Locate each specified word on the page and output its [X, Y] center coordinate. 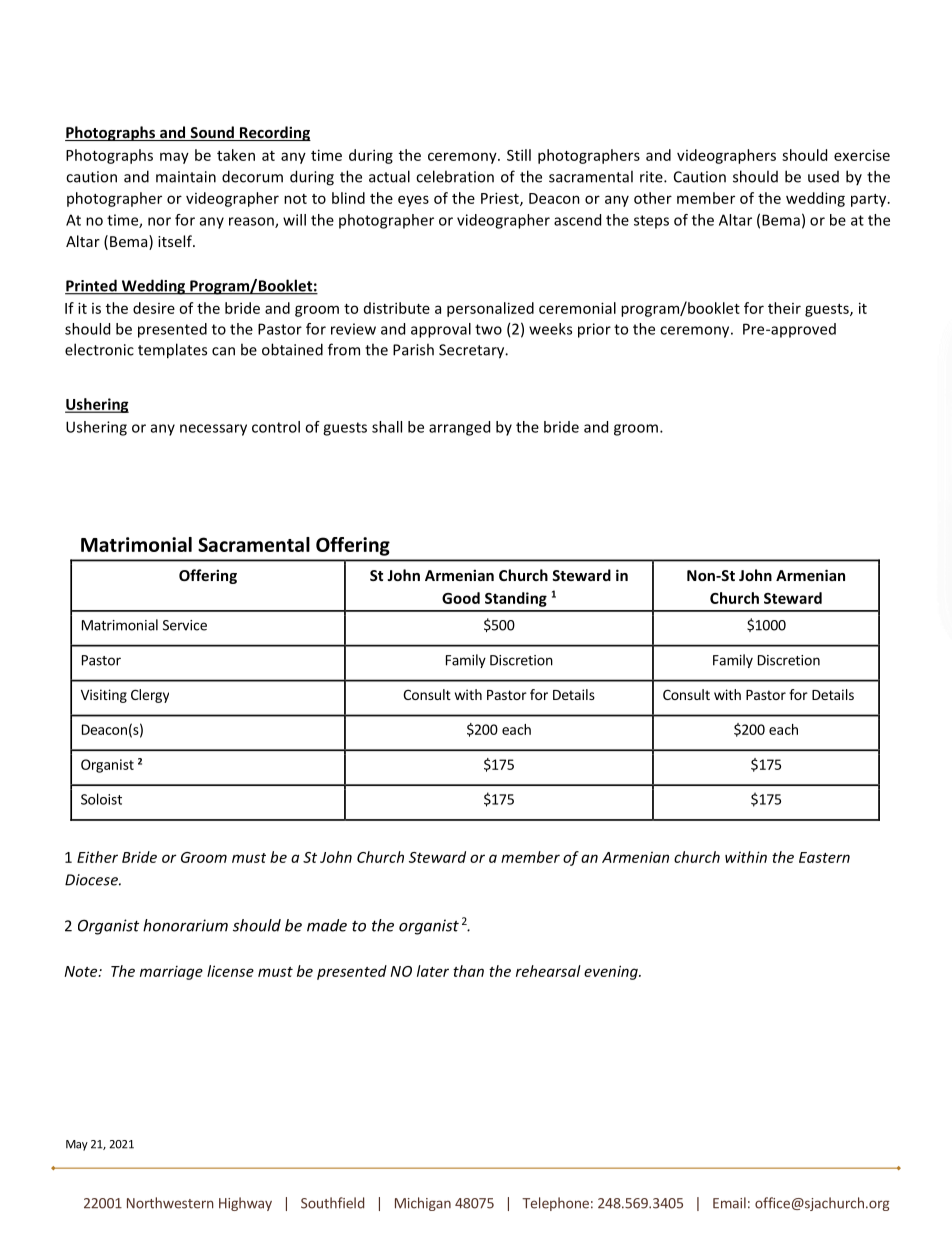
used [823, 177]
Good [461, 598]
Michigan [423, 1204]
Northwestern [170, 1203]
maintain [186, 177]
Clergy [150, 696]
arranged [459, 428]
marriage [171, 973]
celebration [455, 176]
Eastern [824, 857]
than [468, 971]
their [784, 308]
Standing [516, 599]
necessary [213, 430]
